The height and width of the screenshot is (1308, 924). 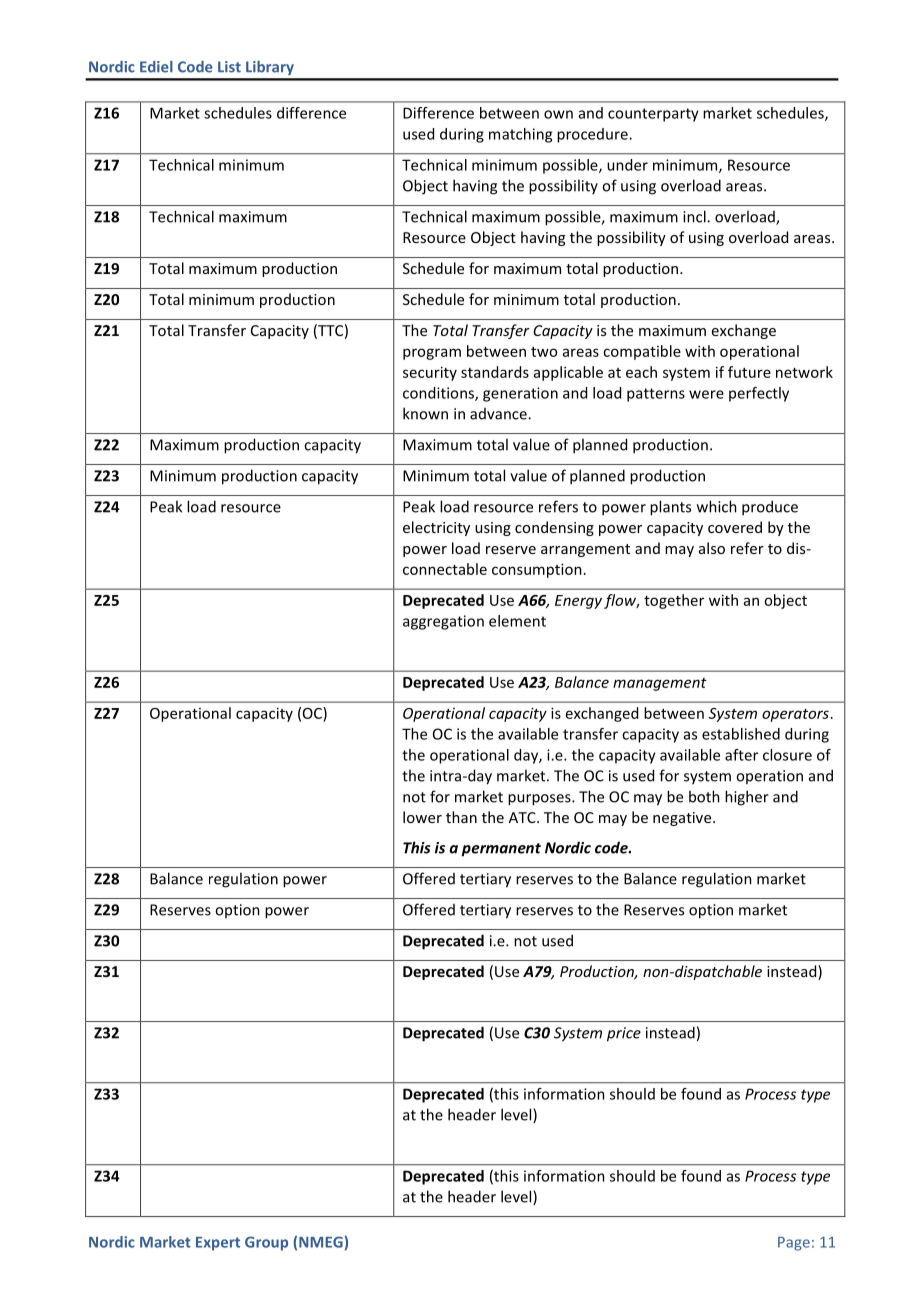 What do you see at coordinates (653, 115) in the screenshot?
I see `counterparty` at bounding box center [653, 115].
